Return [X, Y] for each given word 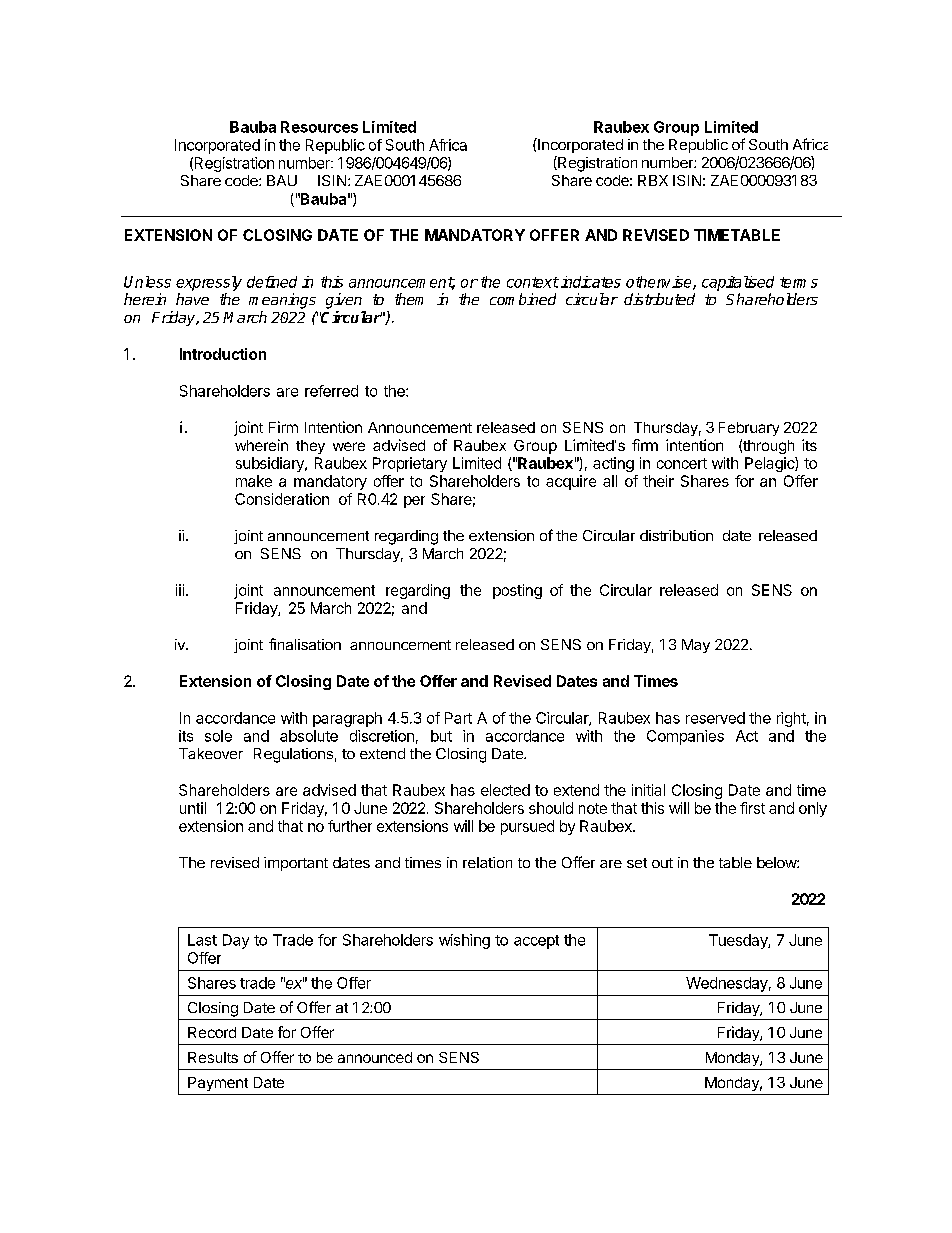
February [749, 429]
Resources [319, 127]
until [193, 808]
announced [375, 1057]
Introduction [223, 354]
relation [487, 862]
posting [517, 591]
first [752, 808]
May [696, 646]
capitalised [738, 283]
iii [180, 590]
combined [523, 299]
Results [213, 1057]
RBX [653, 180]
